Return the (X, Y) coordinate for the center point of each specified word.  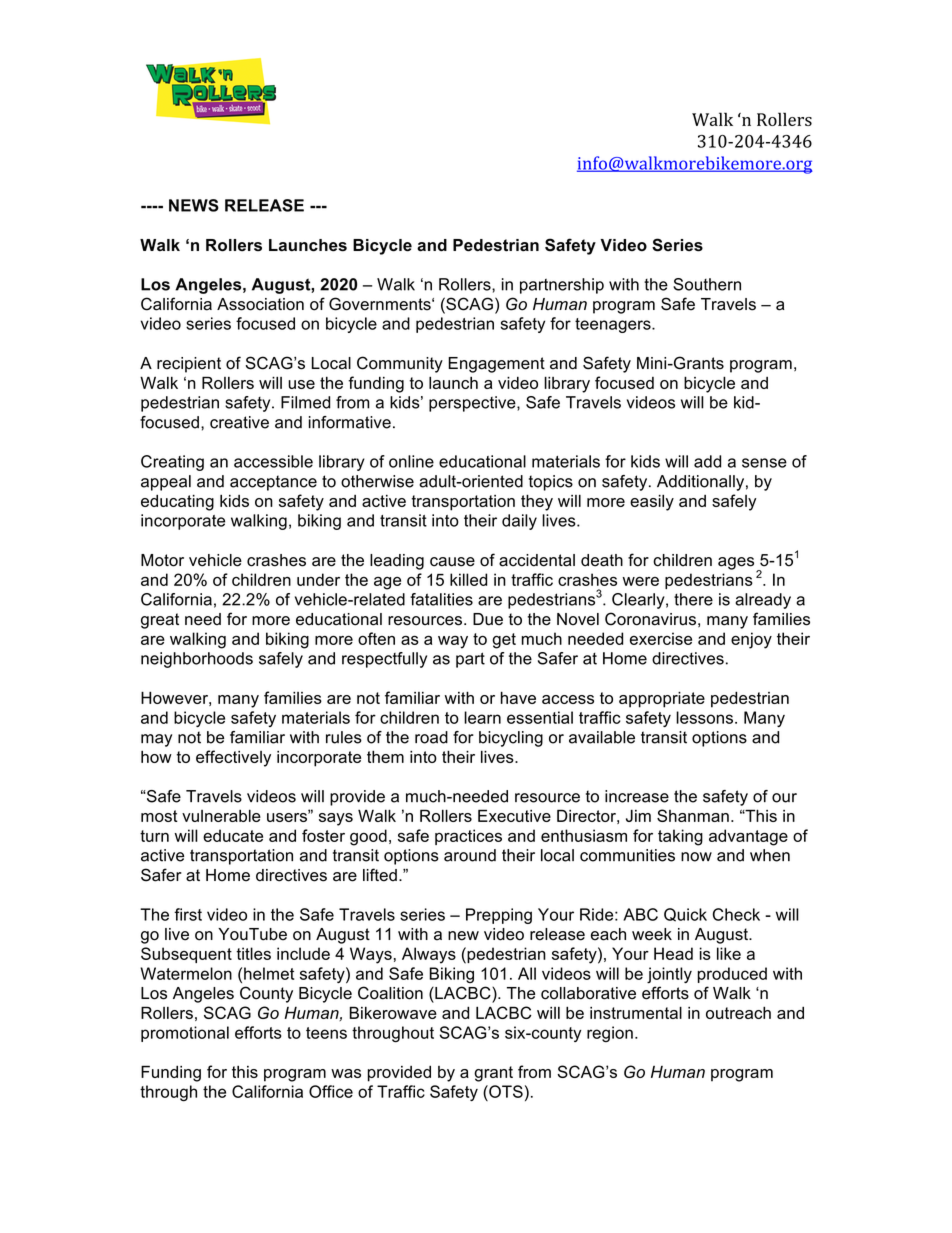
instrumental (636, 1012)
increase (637, 796)
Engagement (496, 365)
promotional (185, 1034)
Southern (707, 284)
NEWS (194, 205)
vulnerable (221, 815)
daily (519, 522)
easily (652, 502)
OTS (505, 1091)
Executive (514, 815)
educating (177, 502)
